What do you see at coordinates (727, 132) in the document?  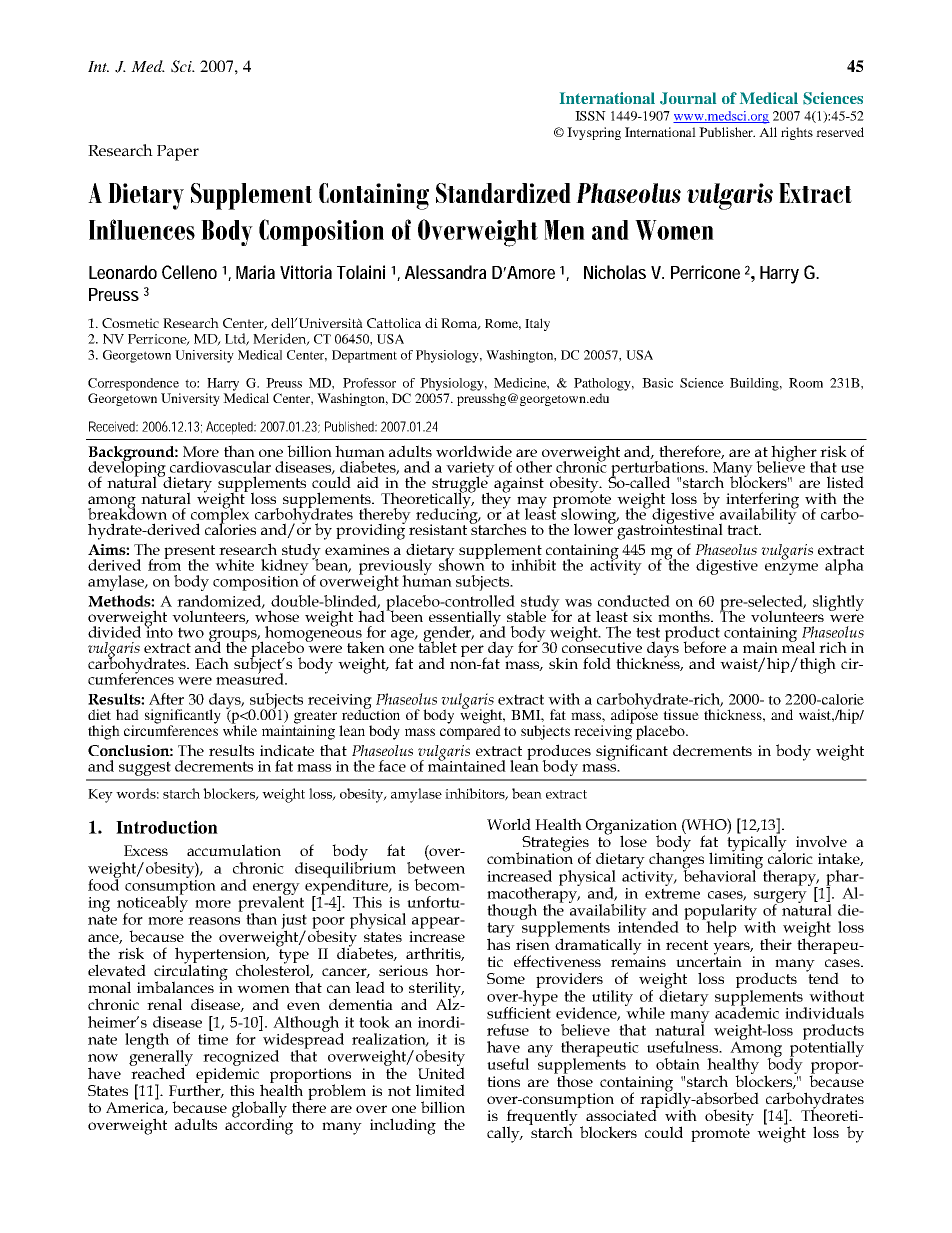 I see `Publisher` at bounding box center [727, 132].
